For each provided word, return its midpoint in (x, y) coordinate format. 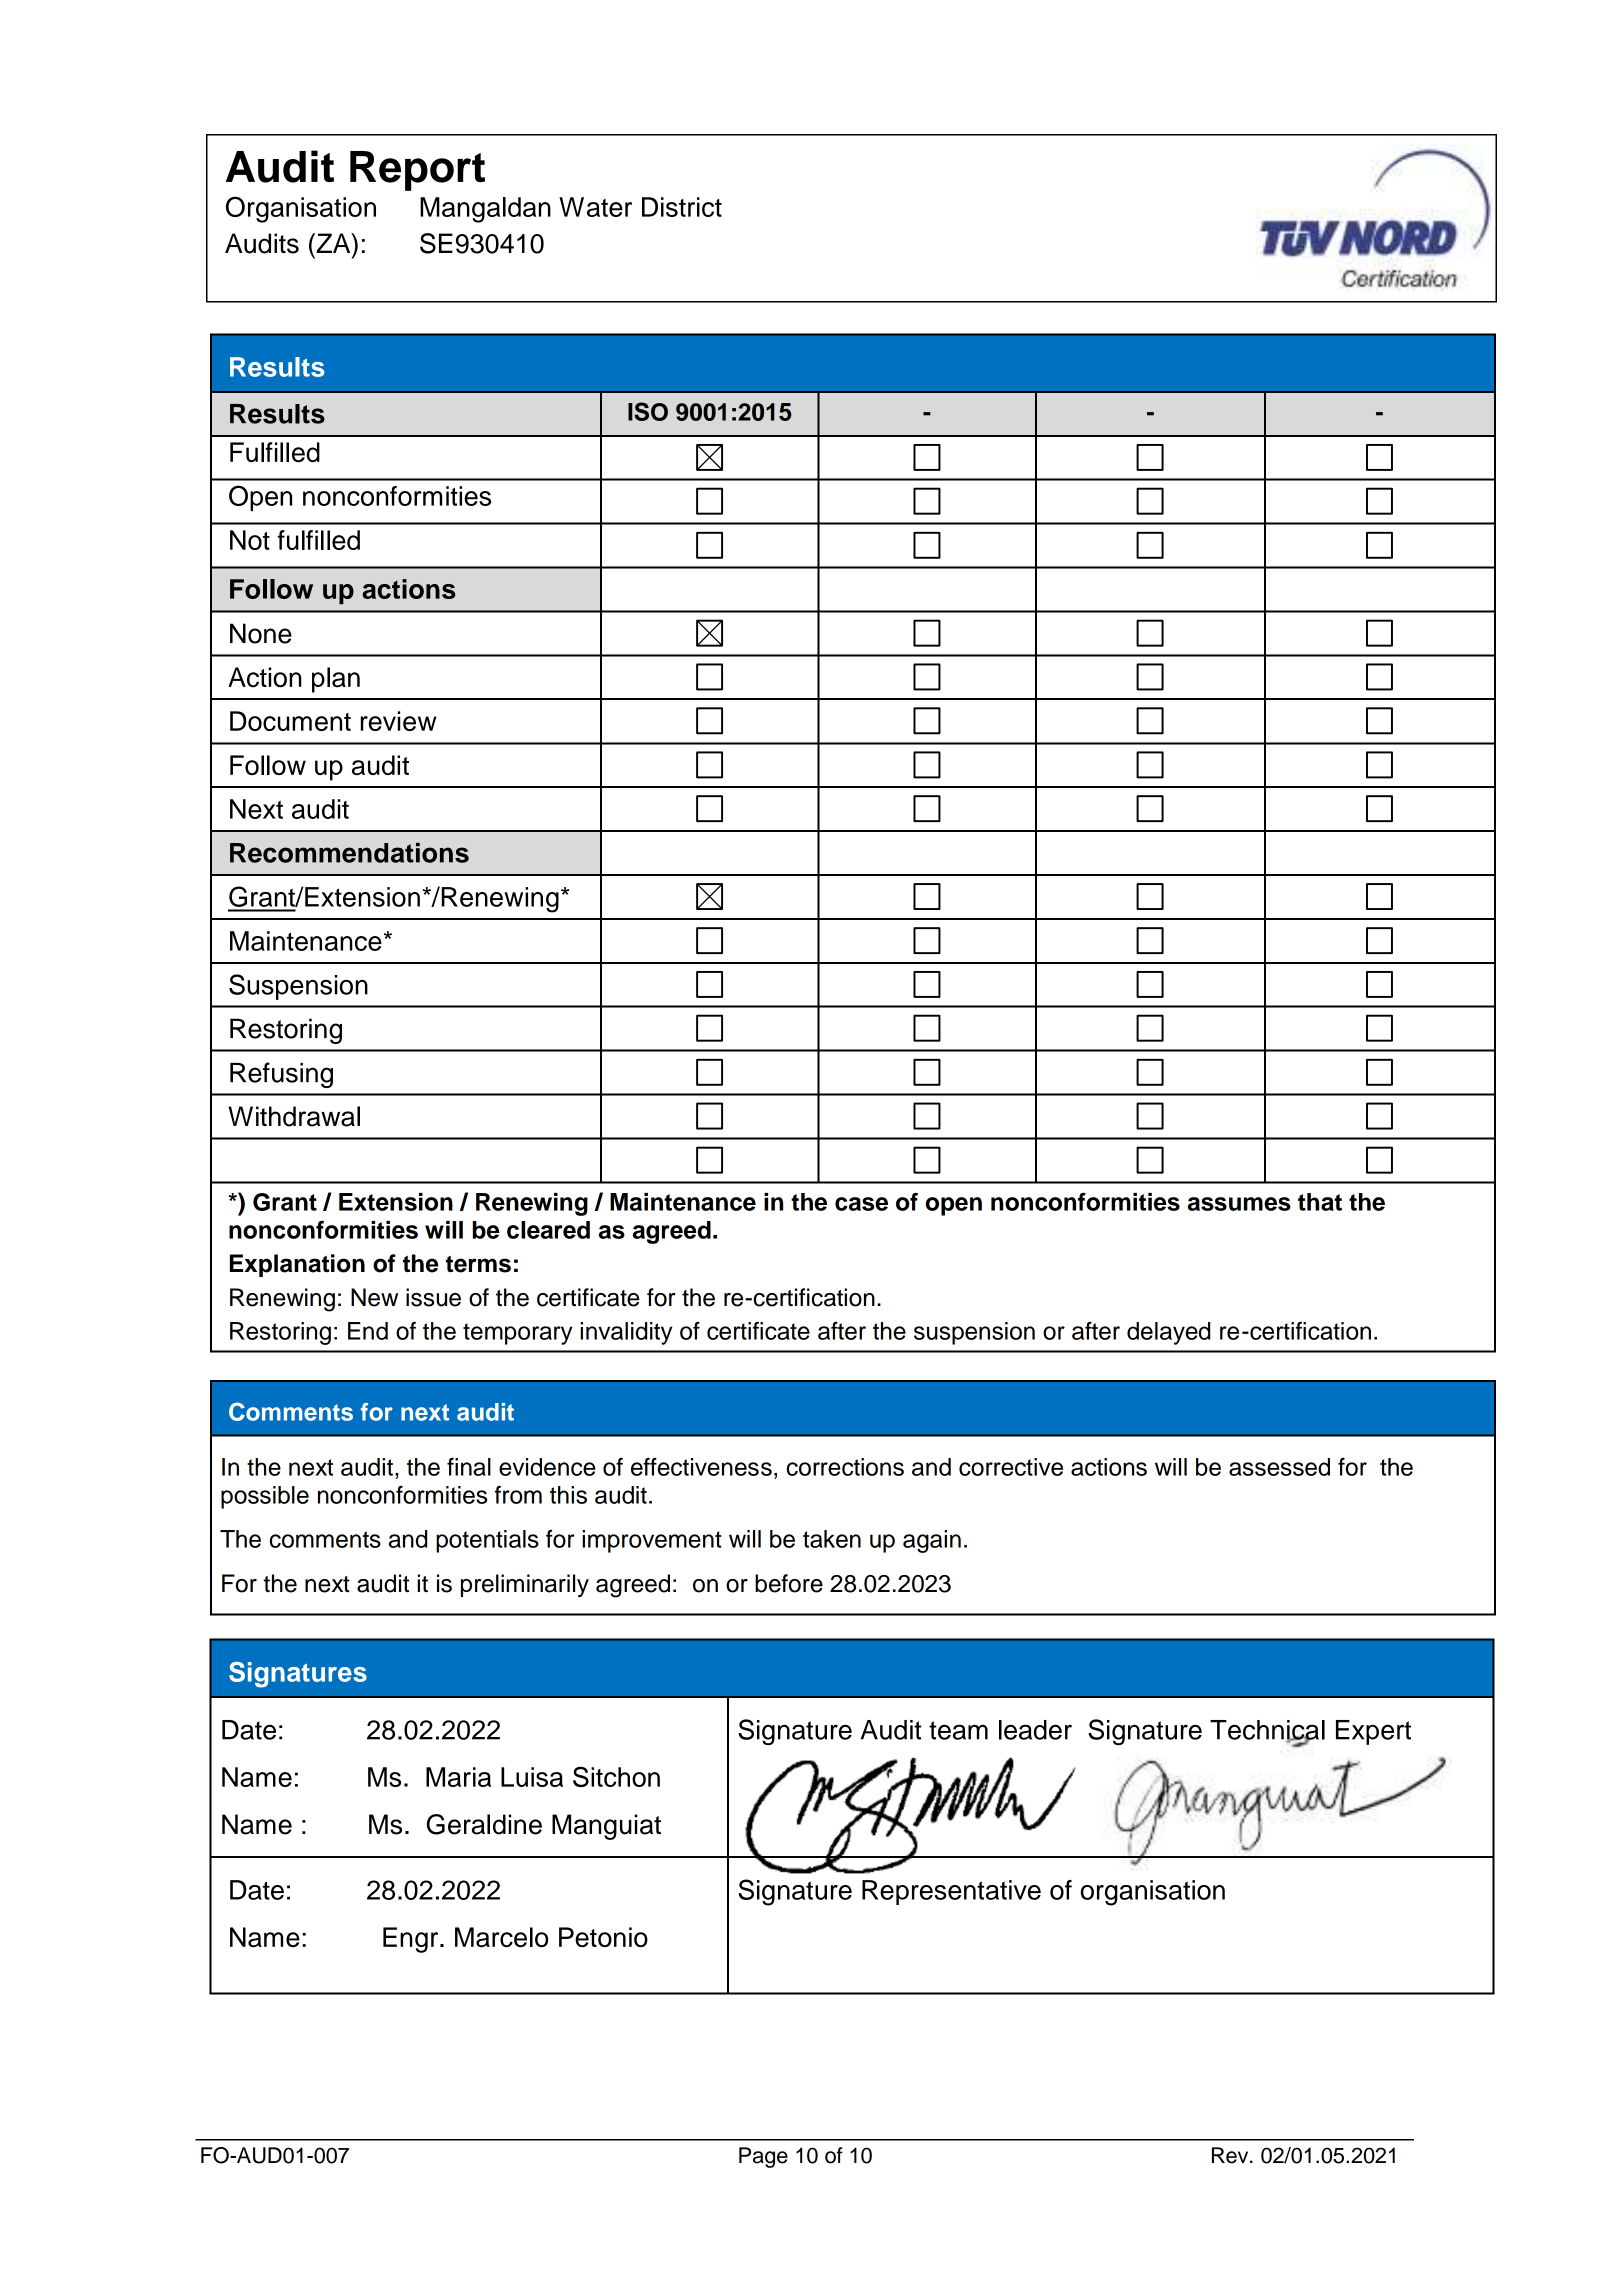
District (682, 207)
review (398, 721)
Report (417, 171)
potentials (487, 1541)
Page (763, 2157)
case (861, 1204)
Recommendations (349, 853)
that (1320, 1202)
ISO (648, 411)
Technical (1267, 1731)
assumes (1239, 1204)
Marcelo (501, 1937)
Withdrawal (294, 1116)
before (789, 1583)
